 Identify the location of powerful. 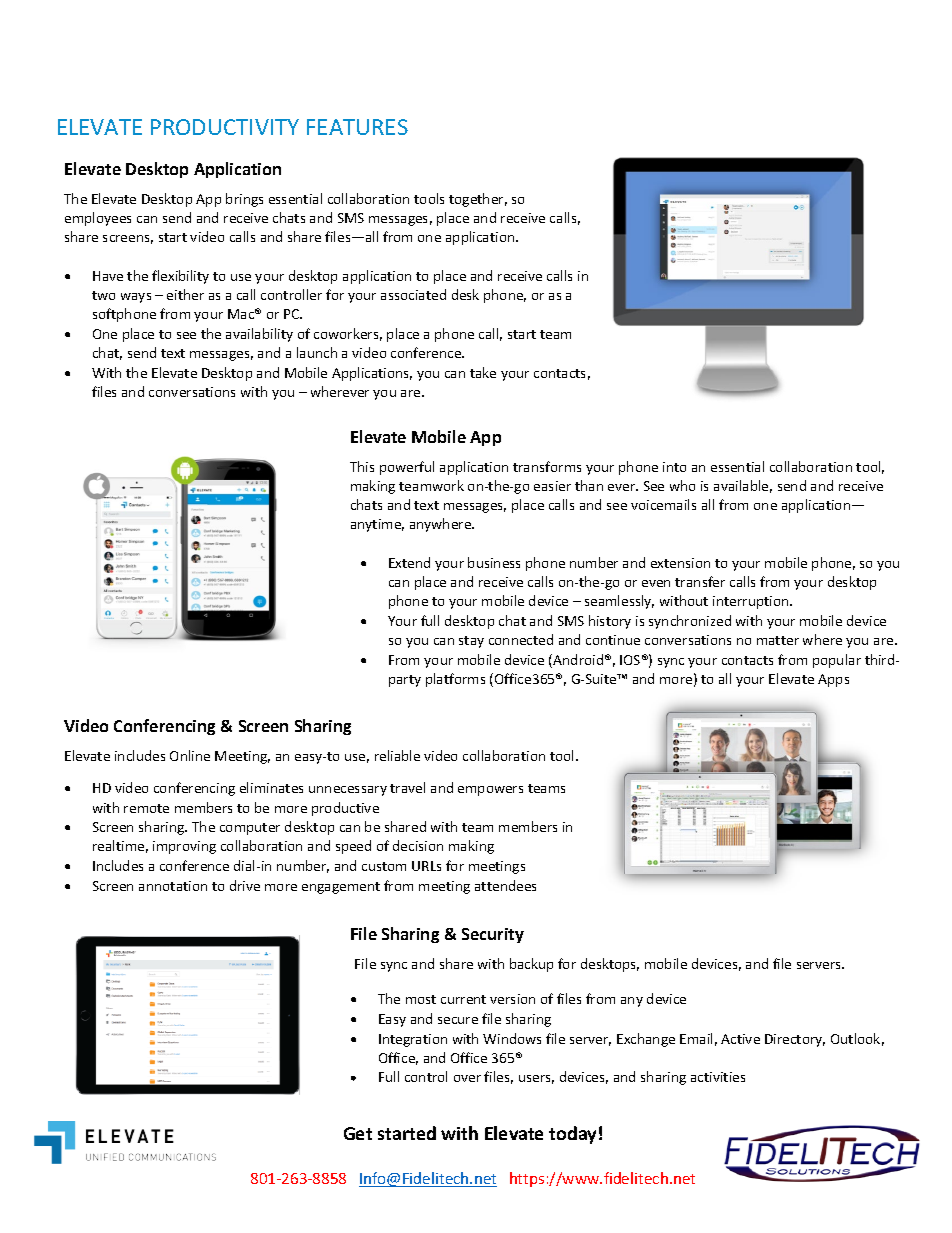
(407, 468).
